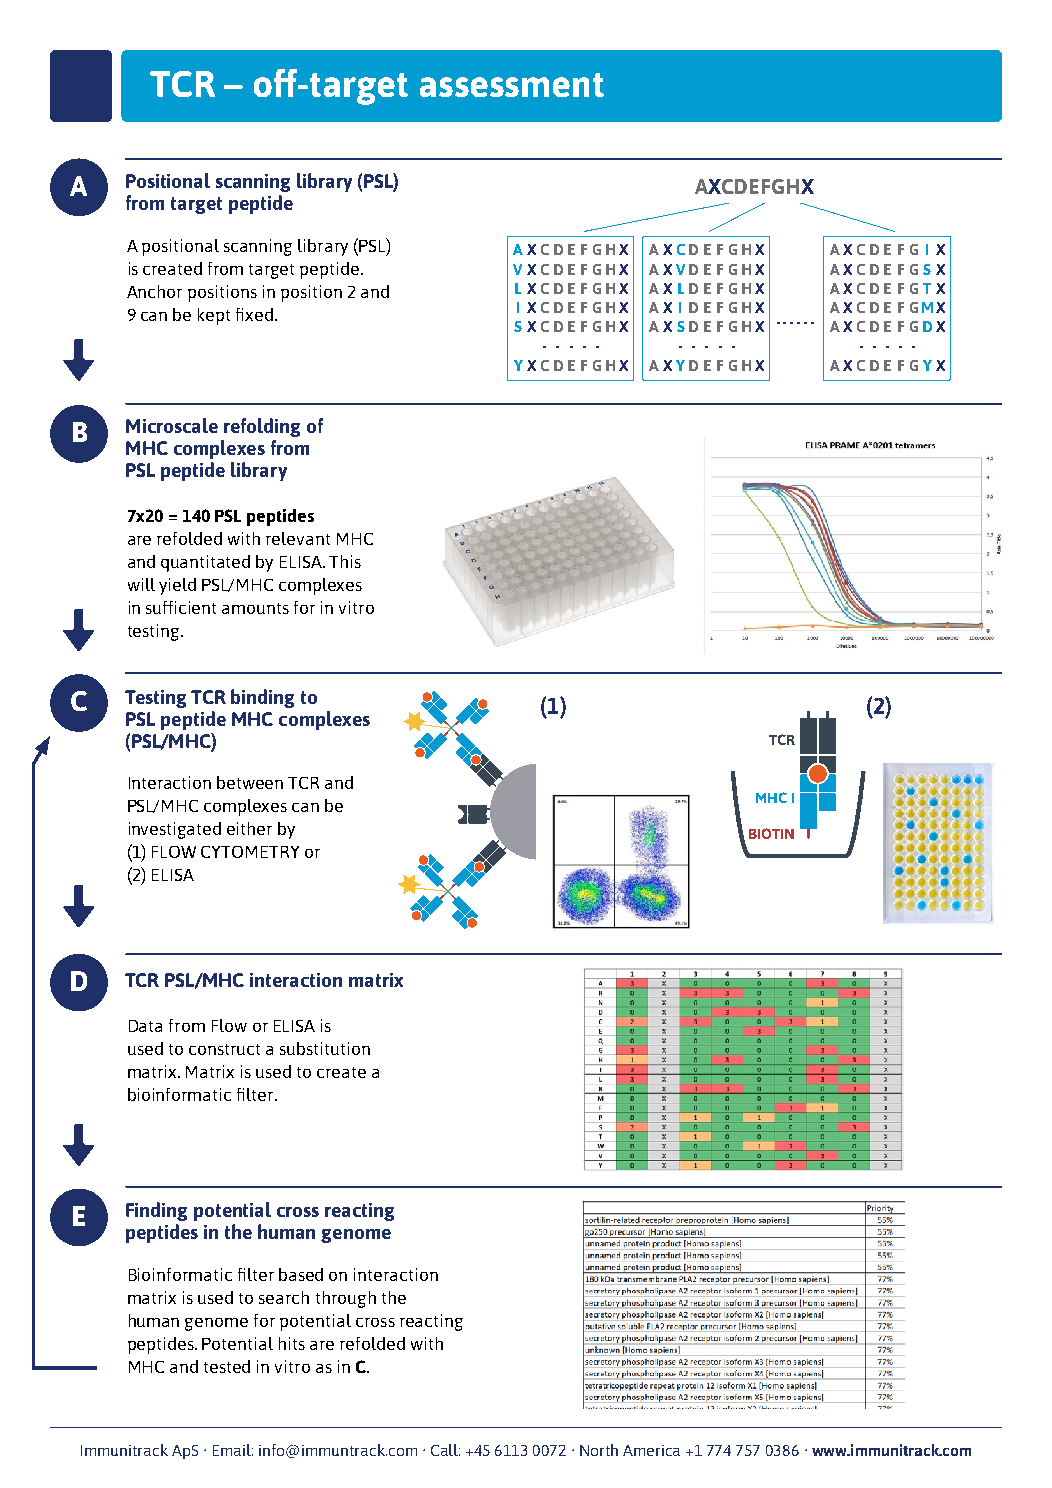 The image size is (1052, 1488). Describe the element at coordinates (254, 314) in the document. I see `fixed` at that location.
